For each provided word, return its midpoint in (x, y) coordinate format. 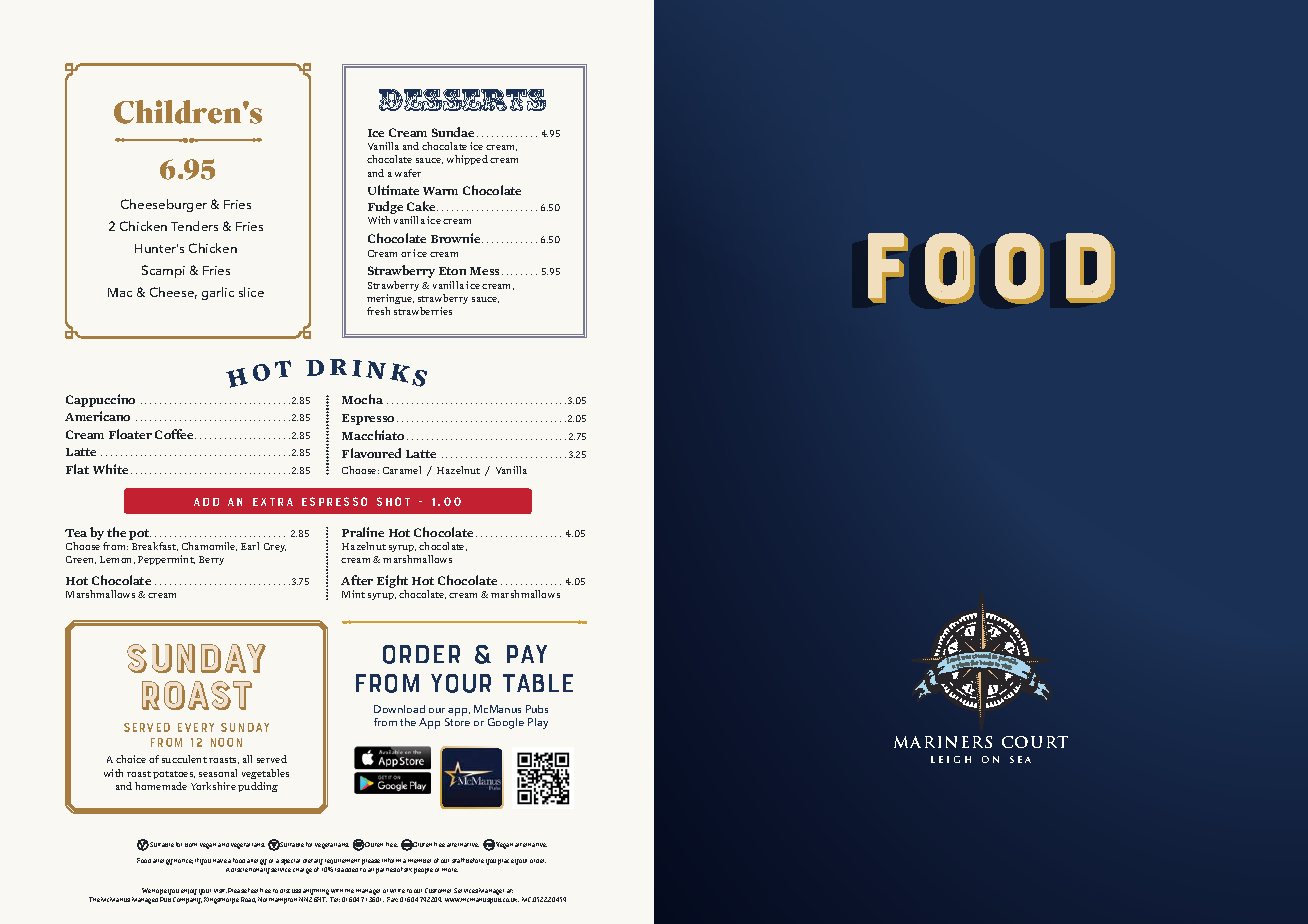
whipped (467, 160)
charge (302, 871)
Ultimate (393, 190)
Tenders (194, 226)
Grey (275, 547)
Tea (76, 533)
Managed (145, 900)
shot (393, 501)
